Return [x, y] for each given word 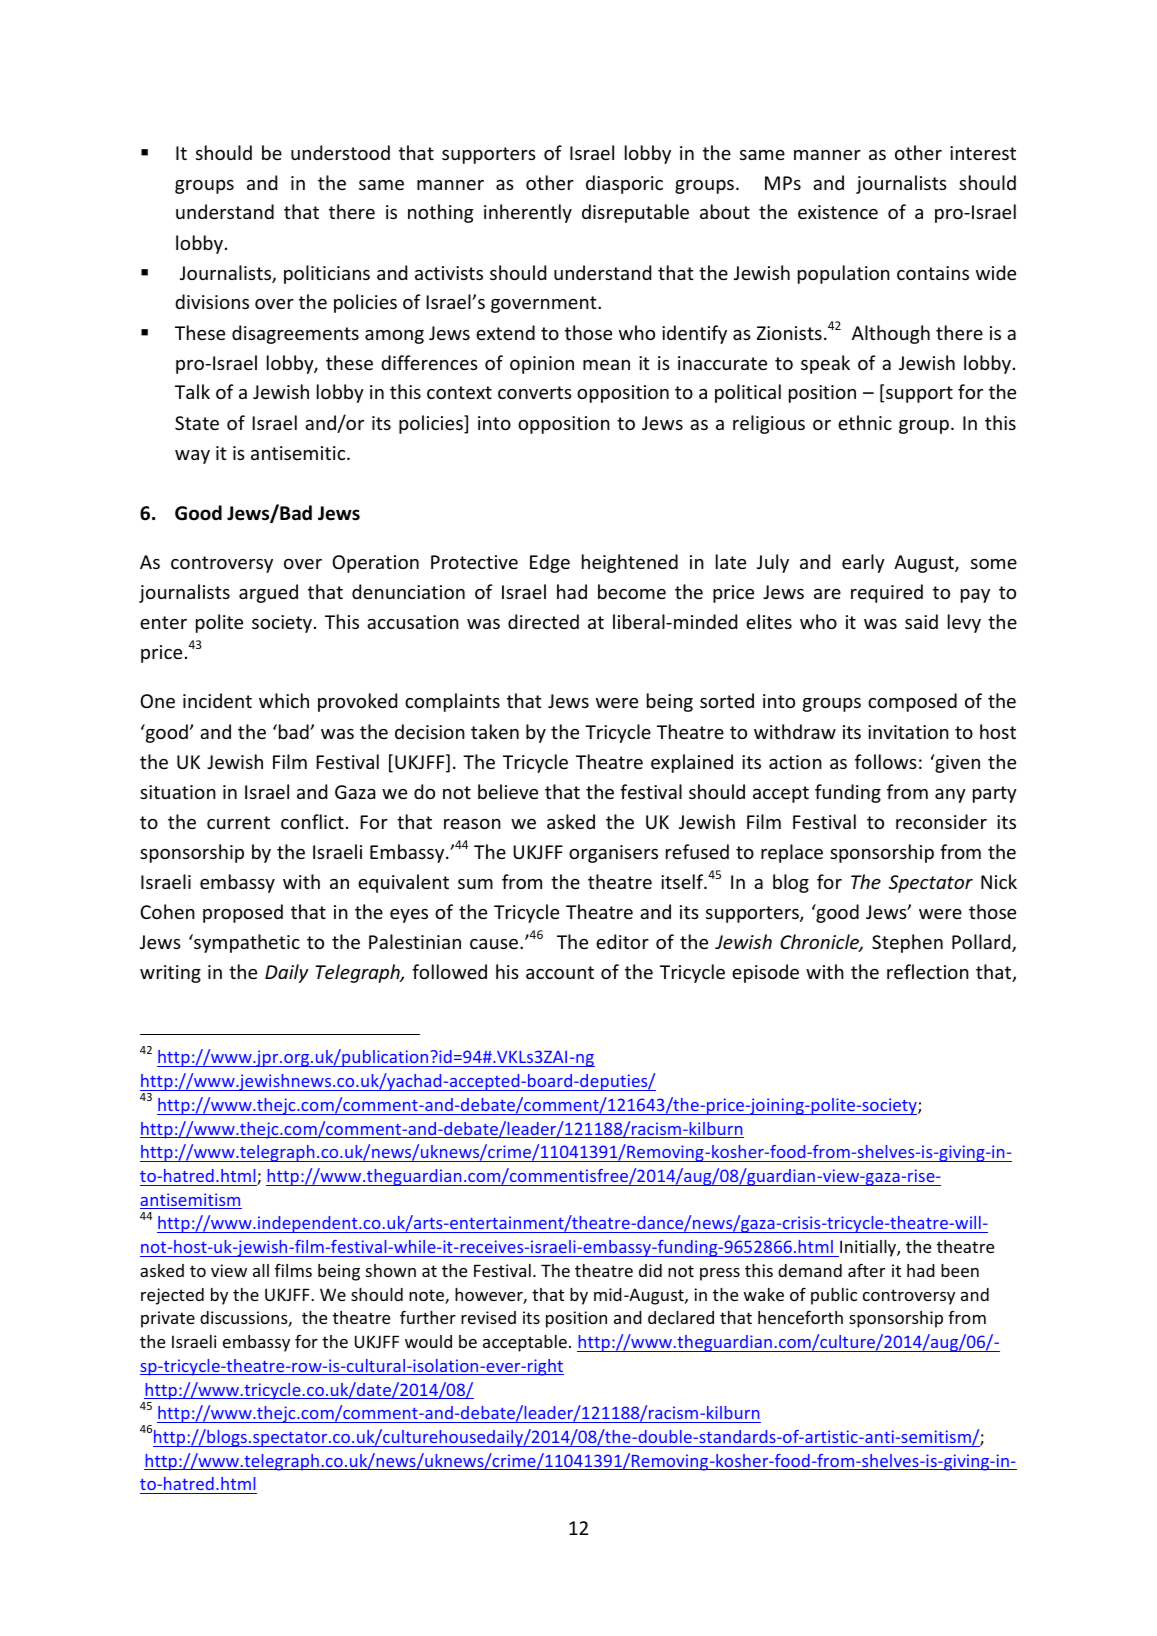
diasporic [624, 184]
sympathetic [246, 943]
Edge [550, 563]
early [863, 563]
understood [340, 152]
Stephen [907, 943]
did [650, 1270]
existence [838, 212]
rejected [172, 1296]
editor [622, 941]
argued [268, 593]
